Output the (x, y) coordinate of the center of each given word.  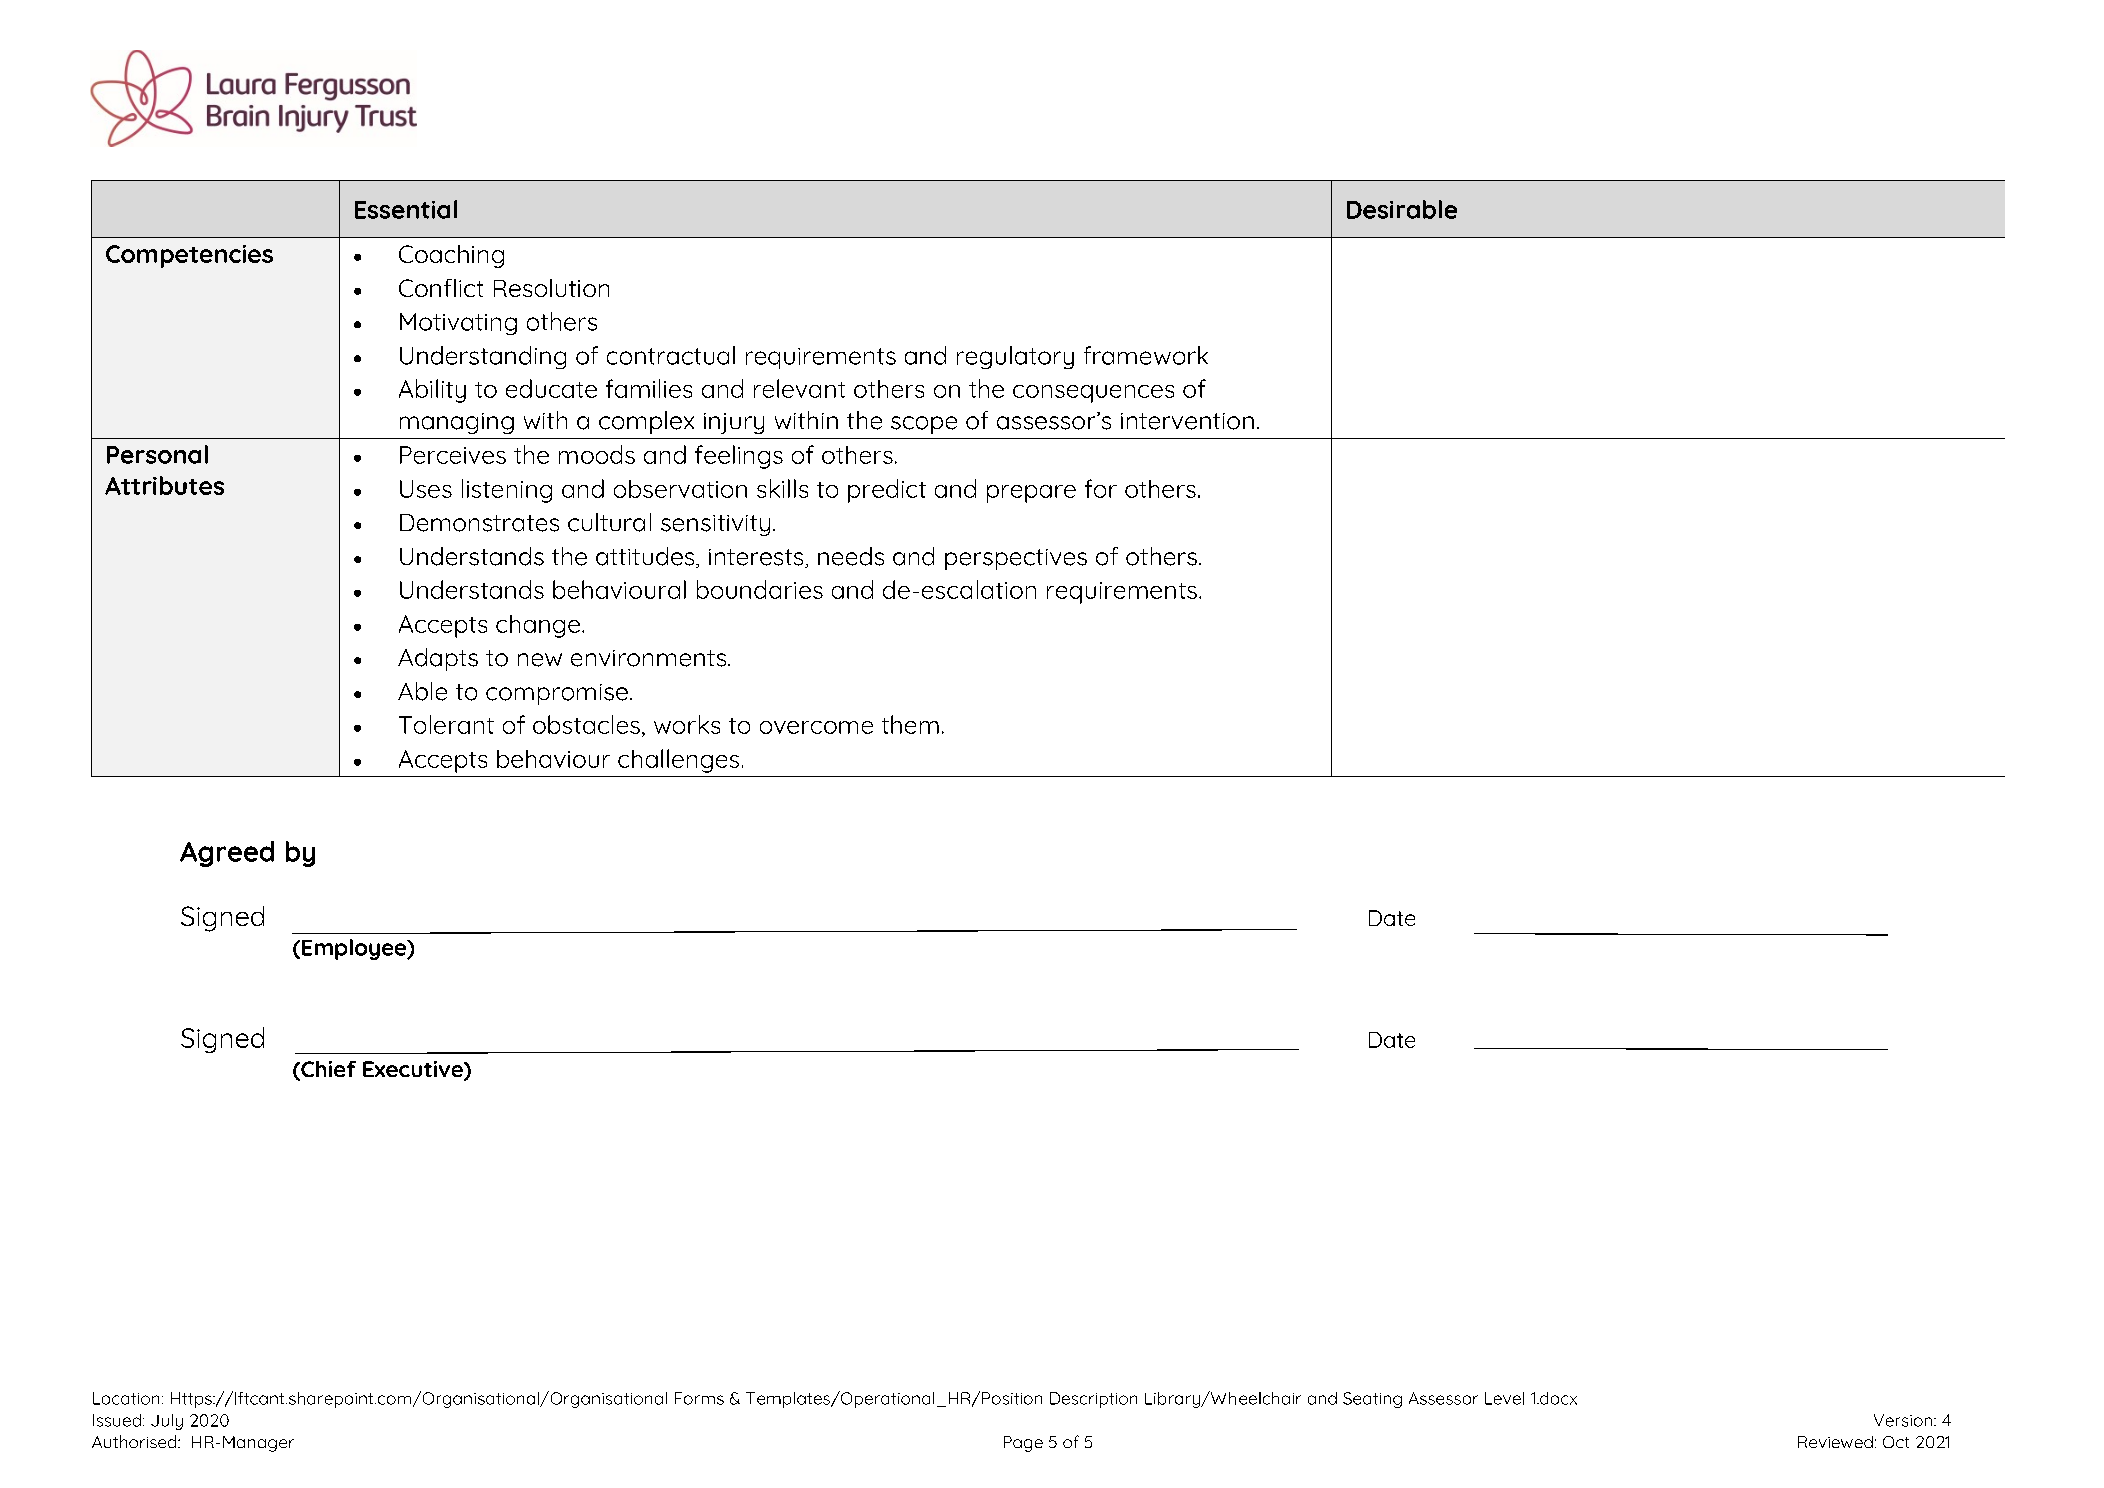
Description (1093, 1400)
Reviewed (1835, 1442)
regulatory (1015, 357)
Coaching (451, 256)
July (167, 1422)
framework (1146, 355)
